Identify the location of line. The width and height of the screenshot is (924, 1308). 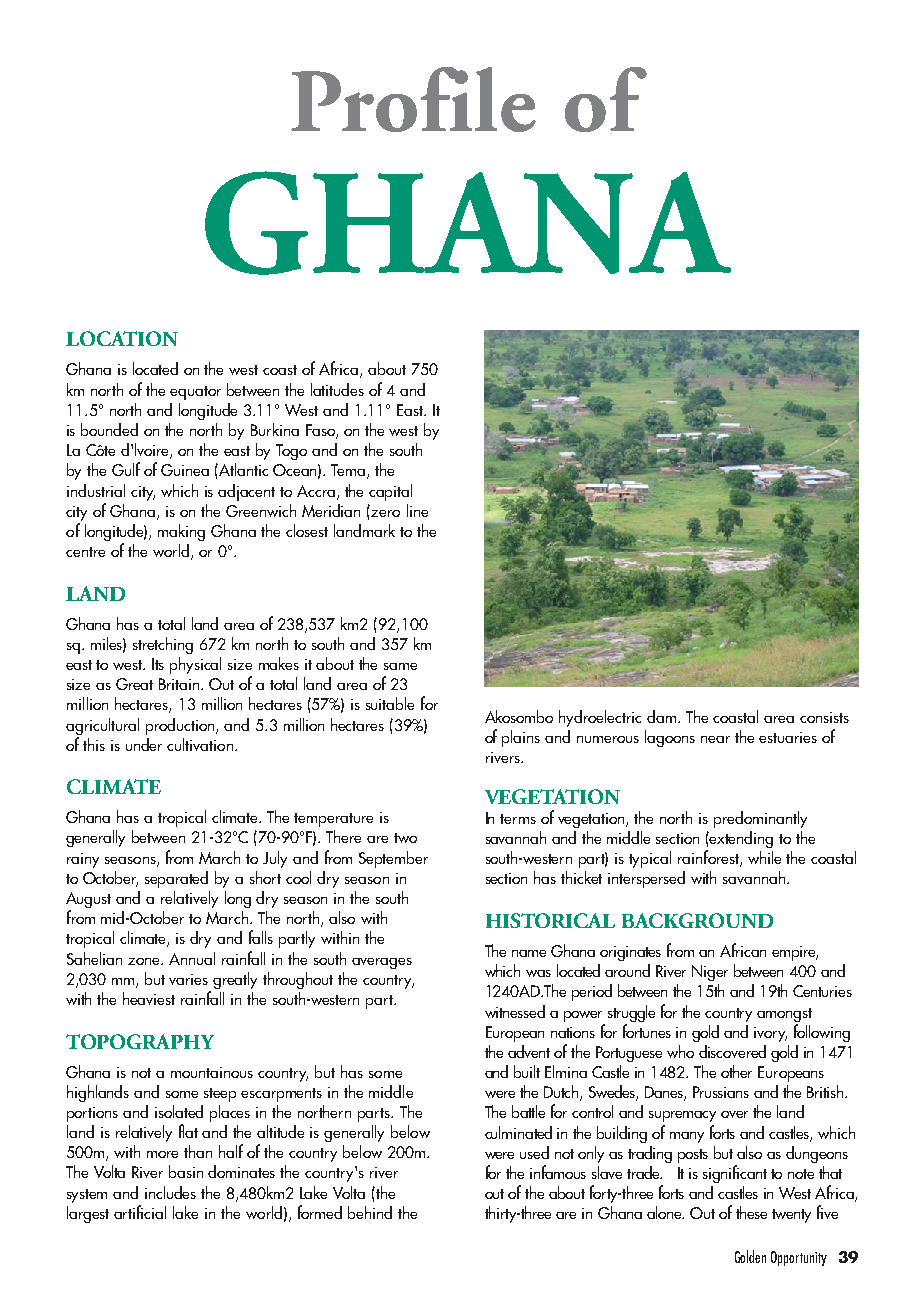
(417, 510).
